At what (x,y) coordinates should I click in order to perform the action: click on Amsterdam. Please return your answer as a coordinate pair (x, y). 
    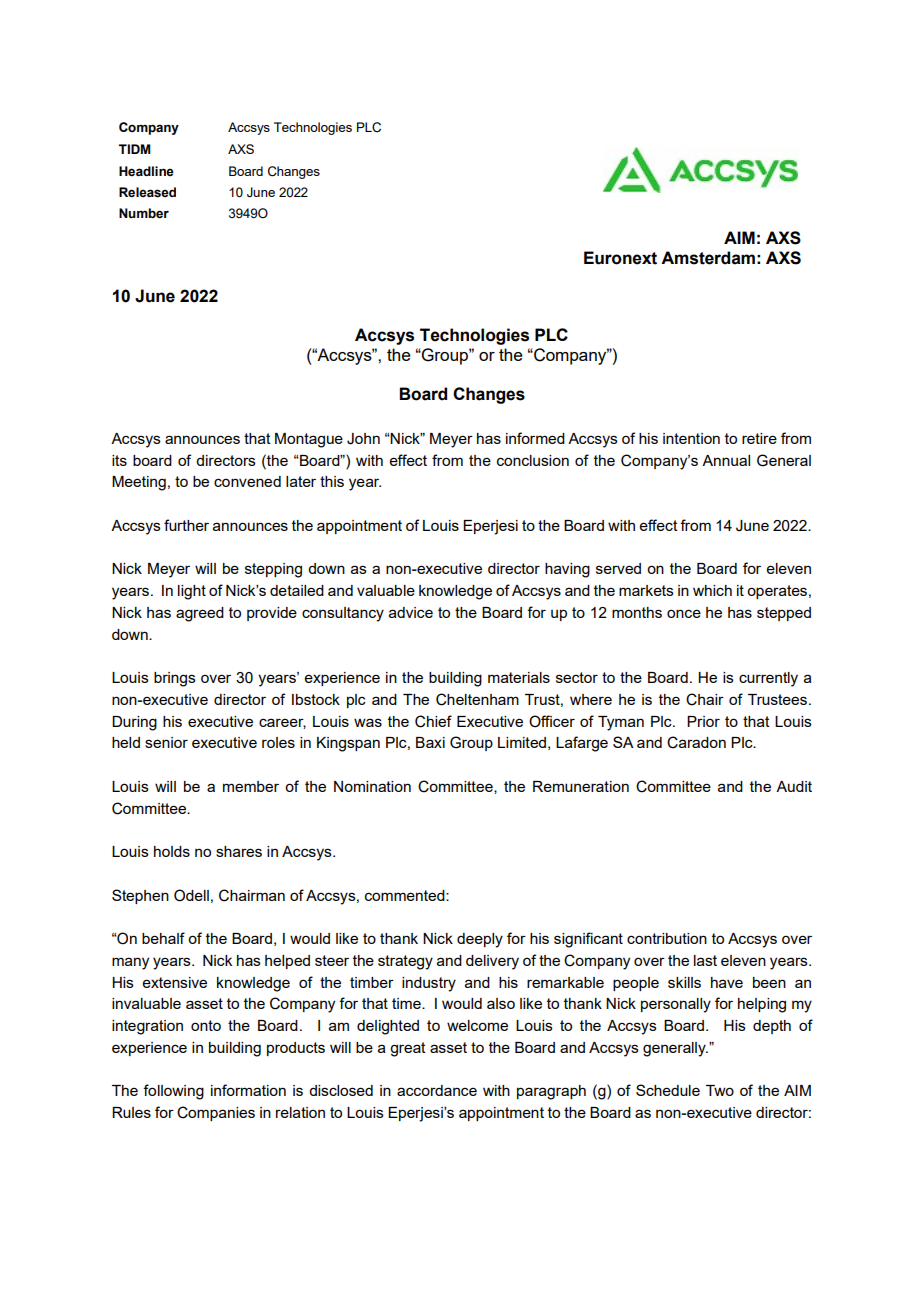
    Looking at the image, I should click on (708, 258).
